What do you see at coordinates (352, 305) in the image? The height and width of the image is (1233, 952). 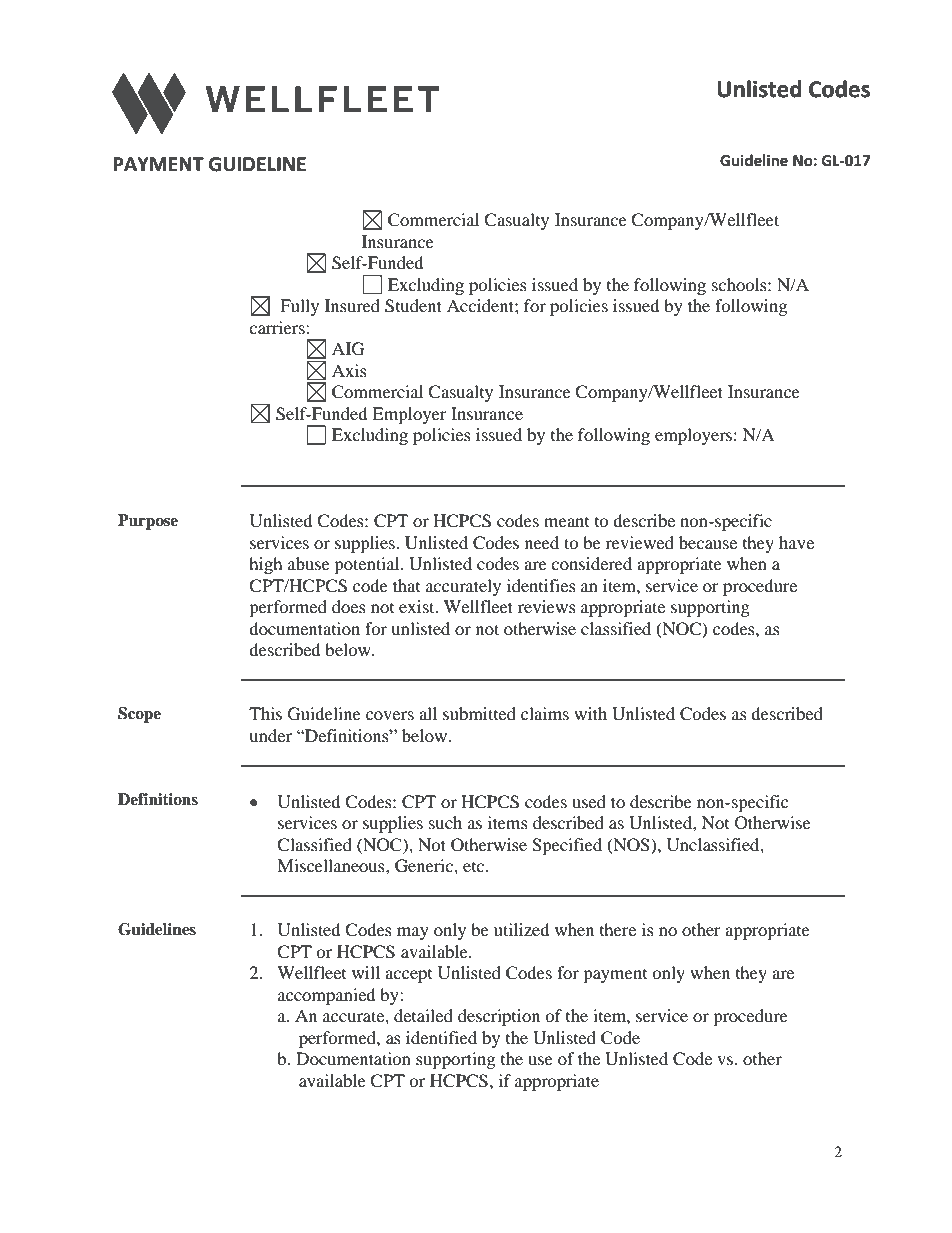 I see `Insured` at bounding box center [352, 305].
